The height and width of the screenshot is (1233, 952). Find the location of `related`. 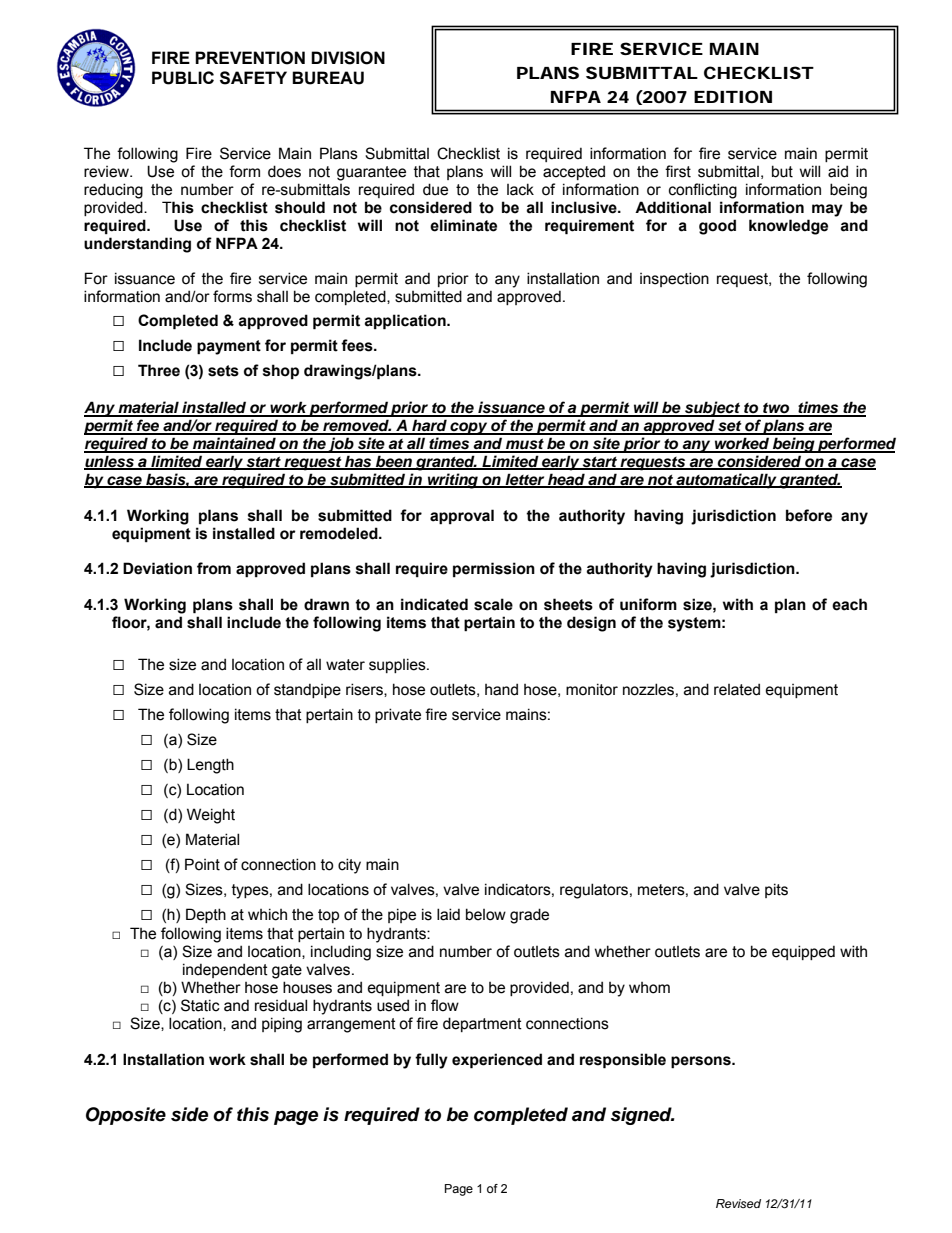

related is located at coordinates (737, 689).
